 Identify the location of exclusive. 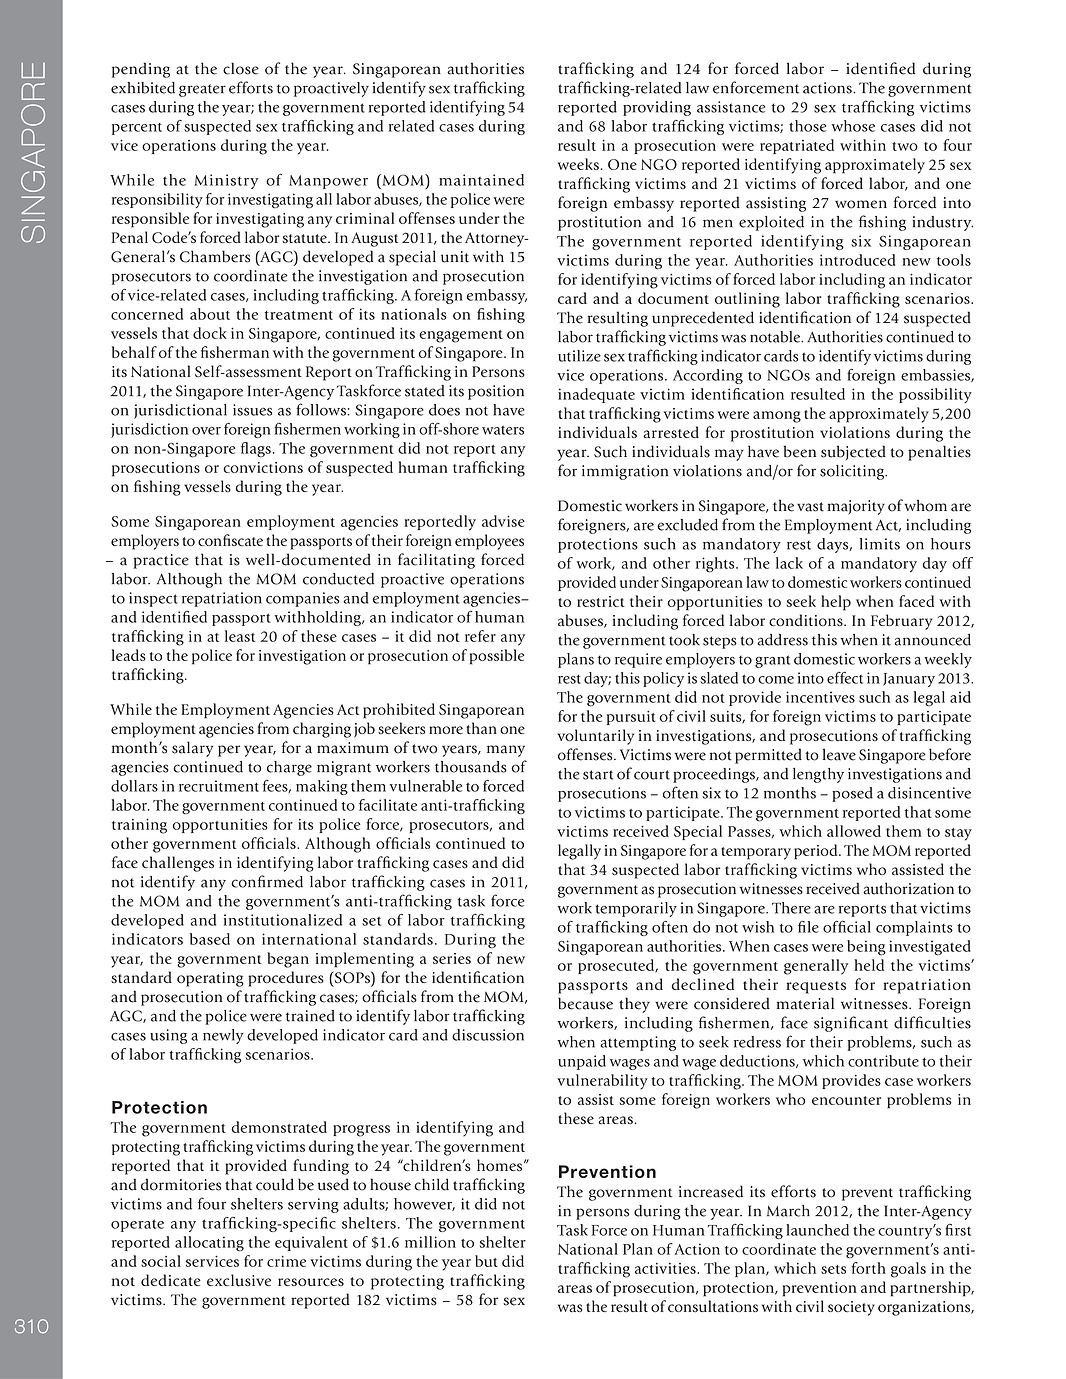
(239, 1280).
